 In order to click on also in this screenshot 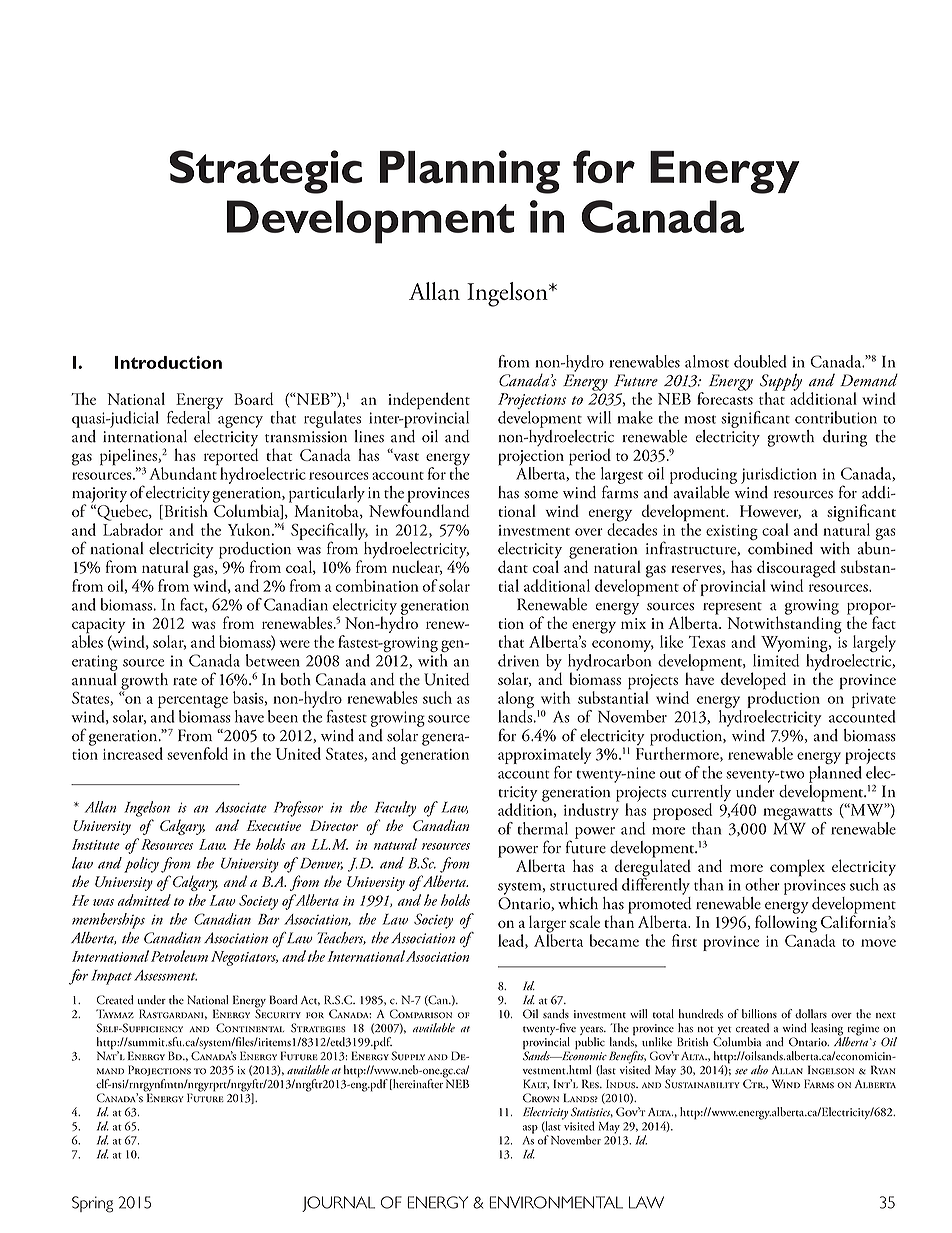, I will do `click(759, 1070)`.
